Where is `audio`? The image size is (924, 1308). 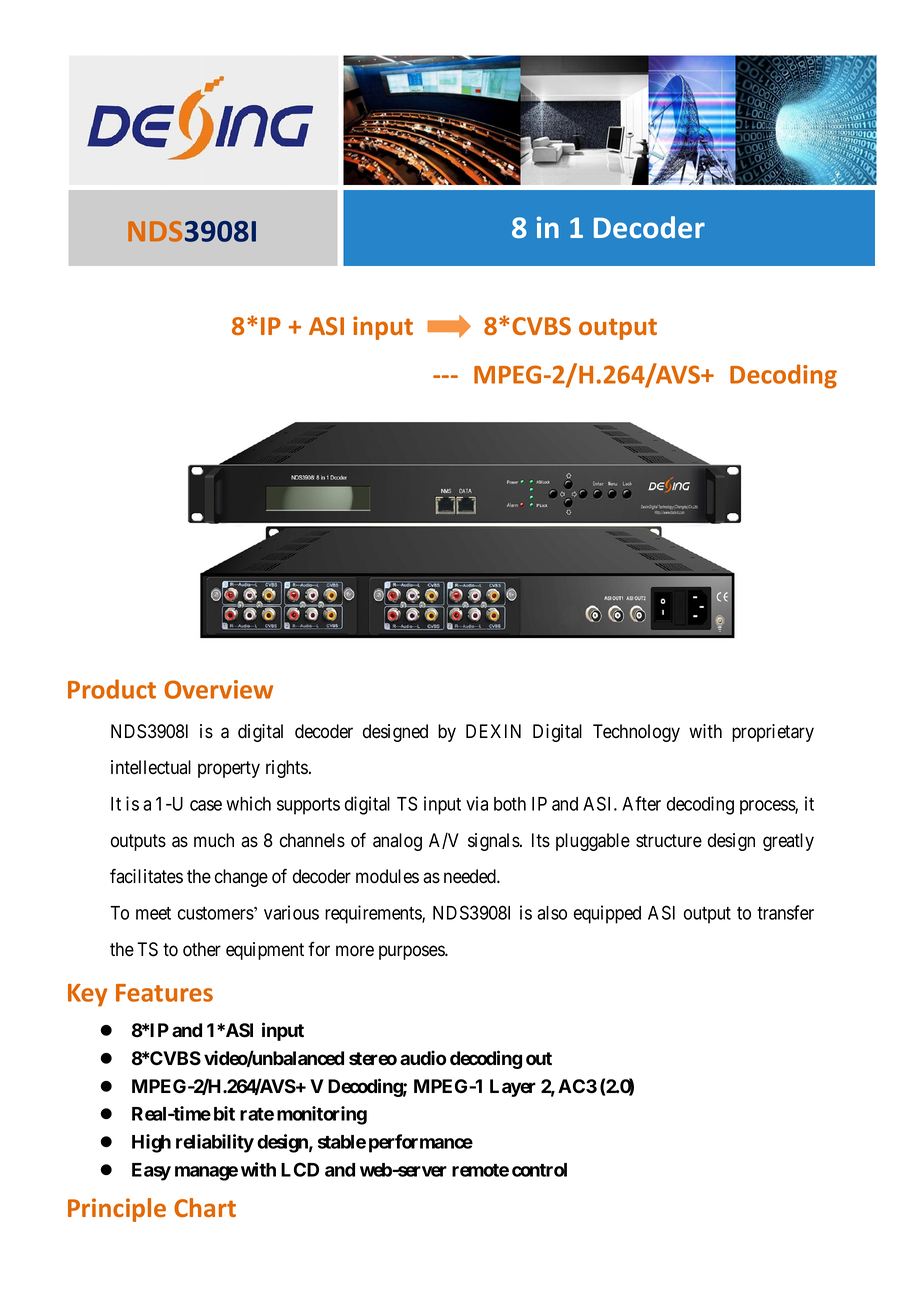 audio is located at coordinates (423, 1058).
